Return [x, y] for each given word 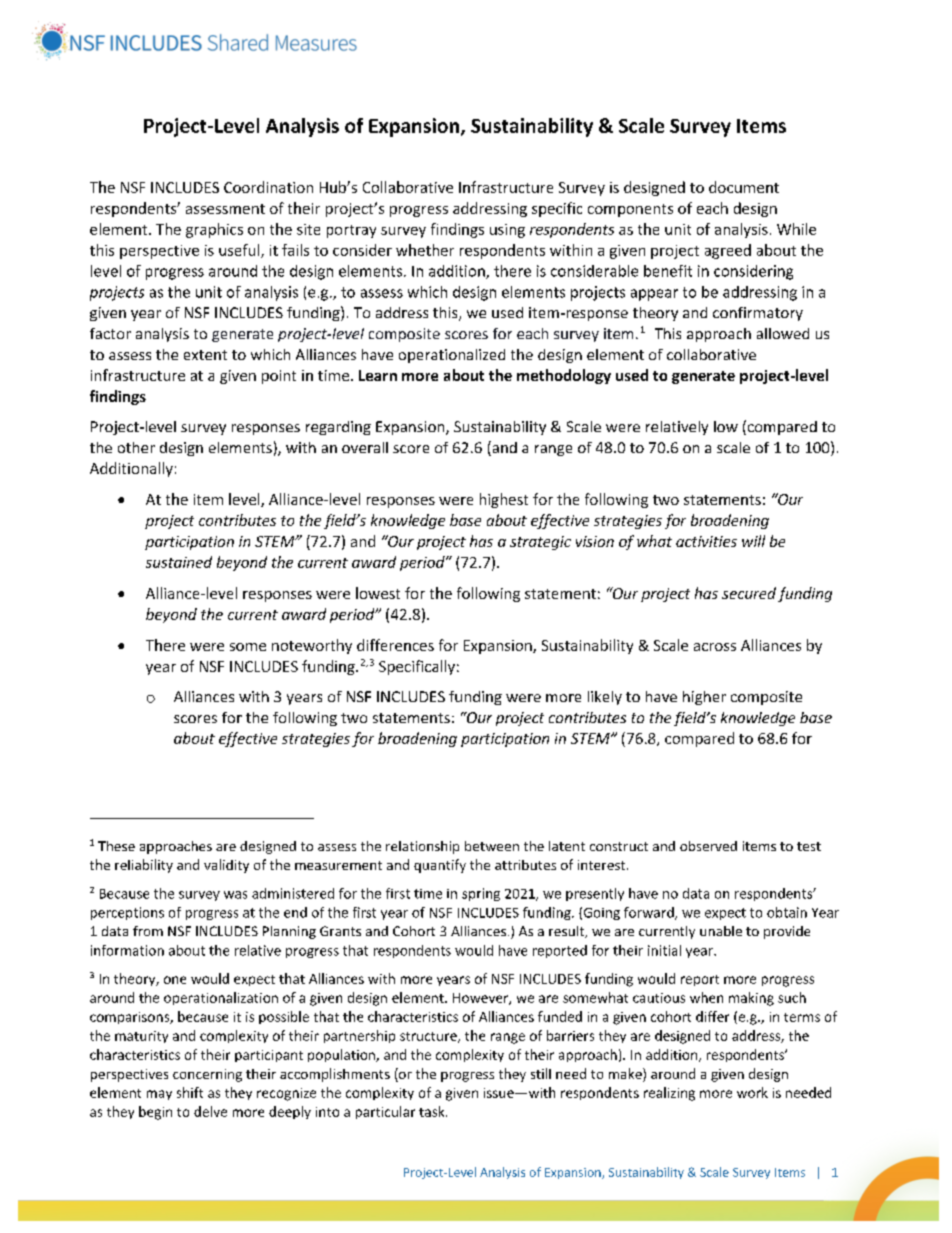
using [507, 231]
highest [504, 500]
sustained [179, 562]
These [116, 846]
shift [190, 1092]
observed [708, 846]
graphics [214, 230]
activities [706, 541]
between [492, 846]
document [744, 187]
